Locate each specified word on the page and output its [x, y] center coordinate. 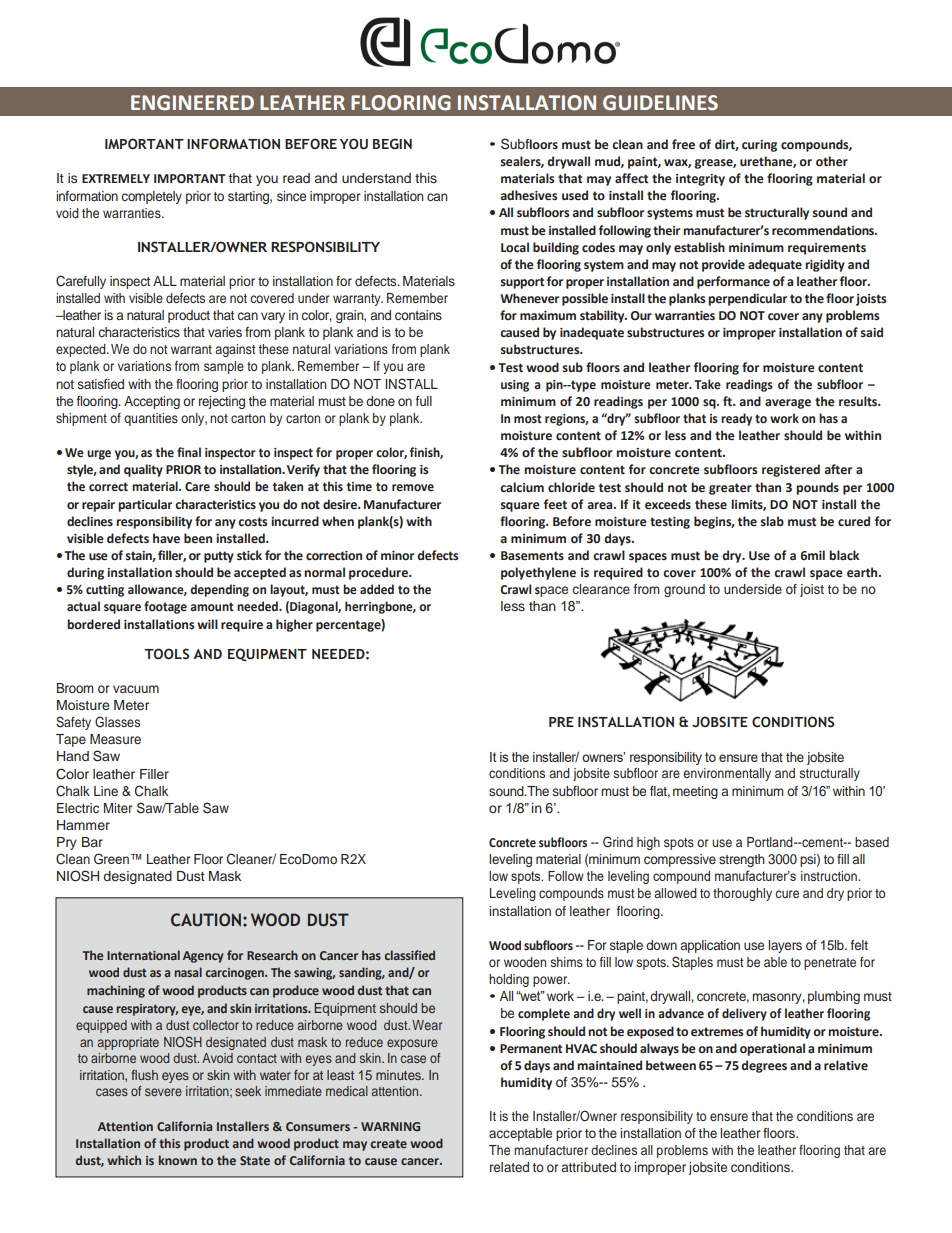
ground [684, 590]
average [788, 404]
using [515, 386]
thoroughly [742, 894]
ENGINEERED [192, 103]
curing [759, 146]
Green [111, 858]
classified [410, 955]
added [377, 589]
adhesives [528, 195]
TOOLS [166, 654]
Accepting [152, 402]
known [178, 1160]
